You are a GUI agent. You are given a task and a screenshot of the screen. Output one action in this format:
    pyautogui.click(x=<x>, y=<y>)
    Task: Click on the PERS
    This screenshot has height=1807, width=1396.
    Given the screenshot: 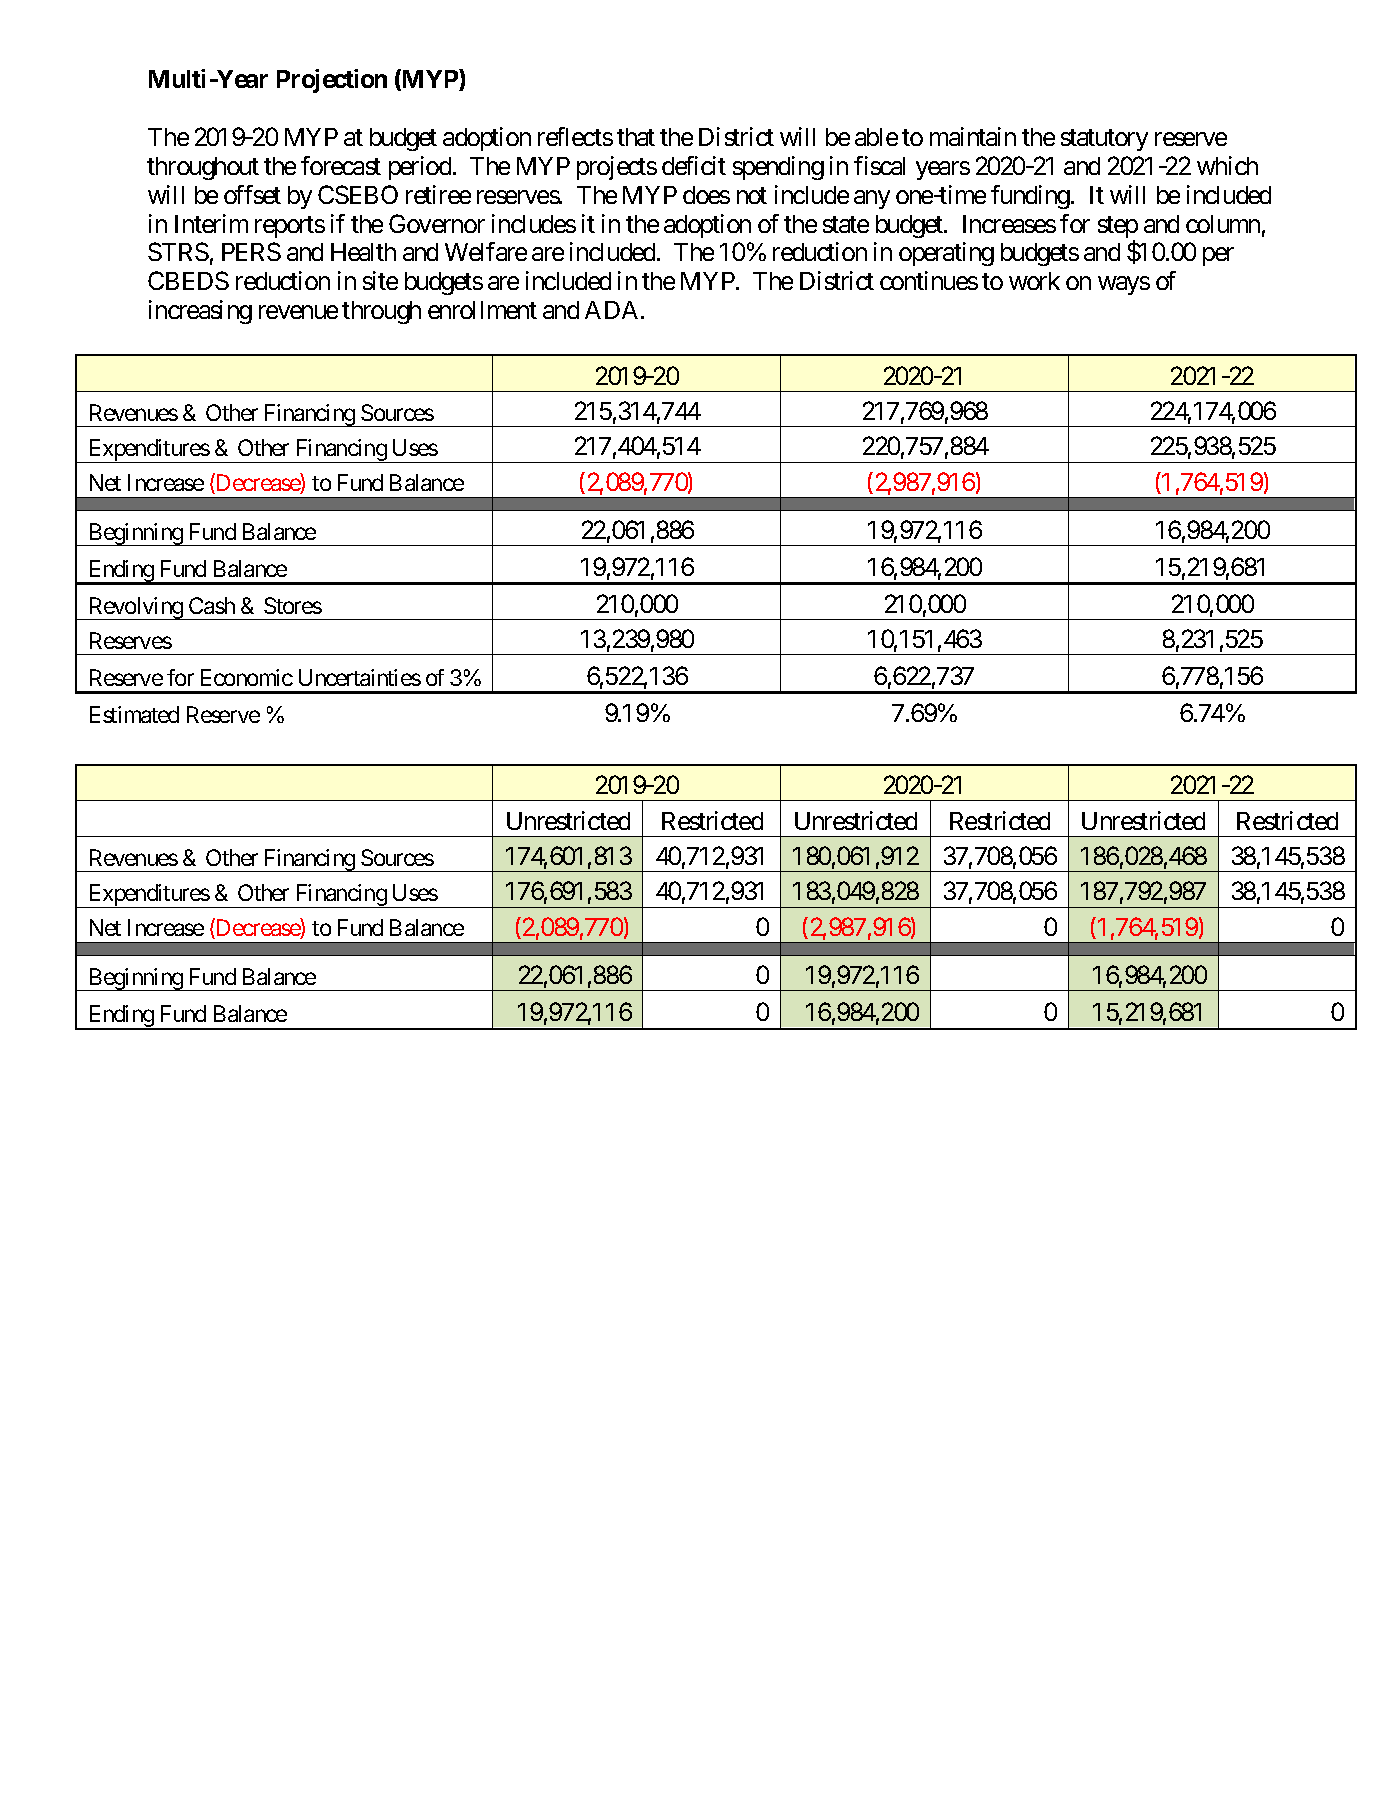 What is the action you would take?
    pyautogui.click(x=251, y=251)
